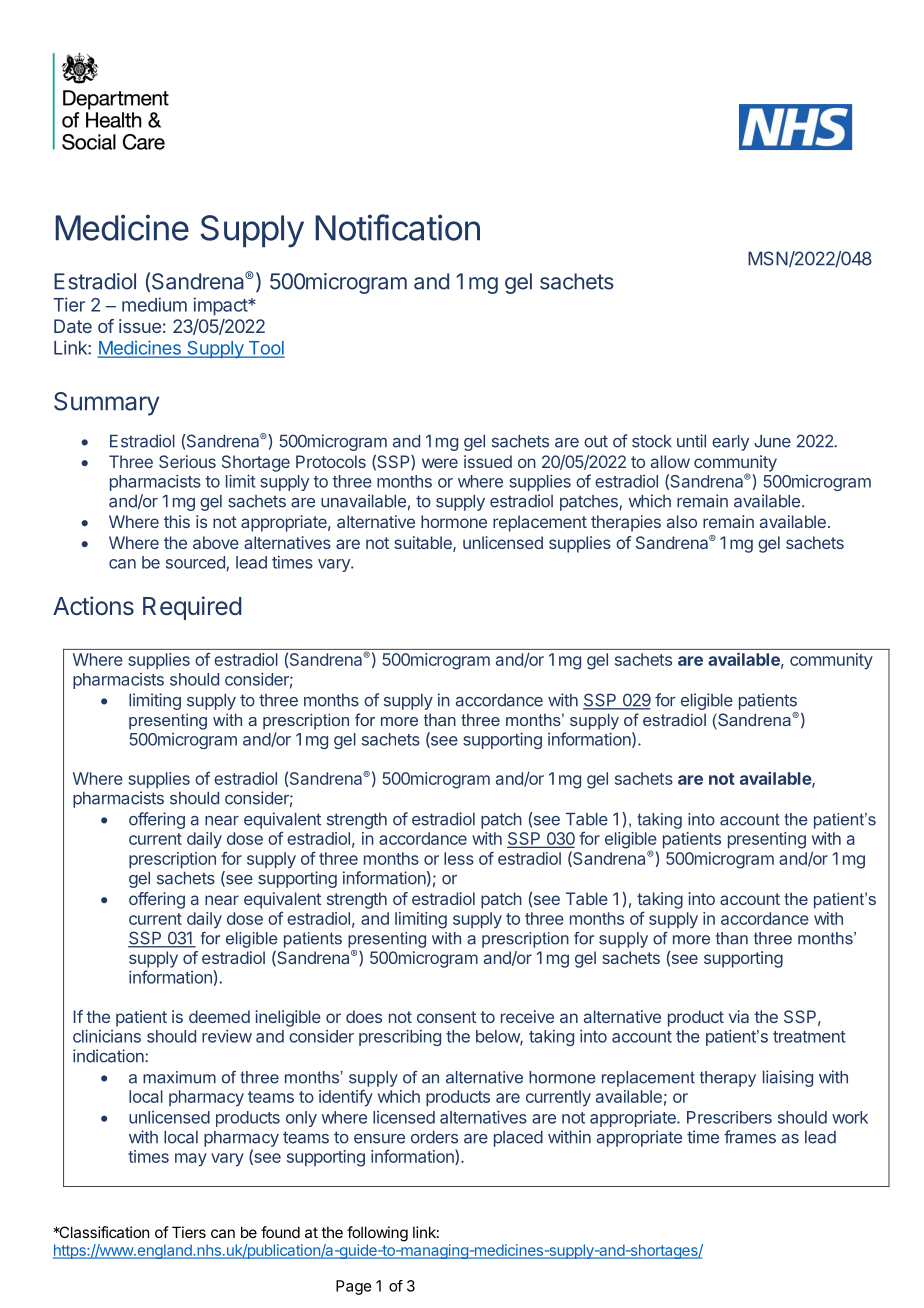 The width and height of the image is (924, 1308). Describe the element at coordinates (154, 304) in the image. I see `medium` at that location.
